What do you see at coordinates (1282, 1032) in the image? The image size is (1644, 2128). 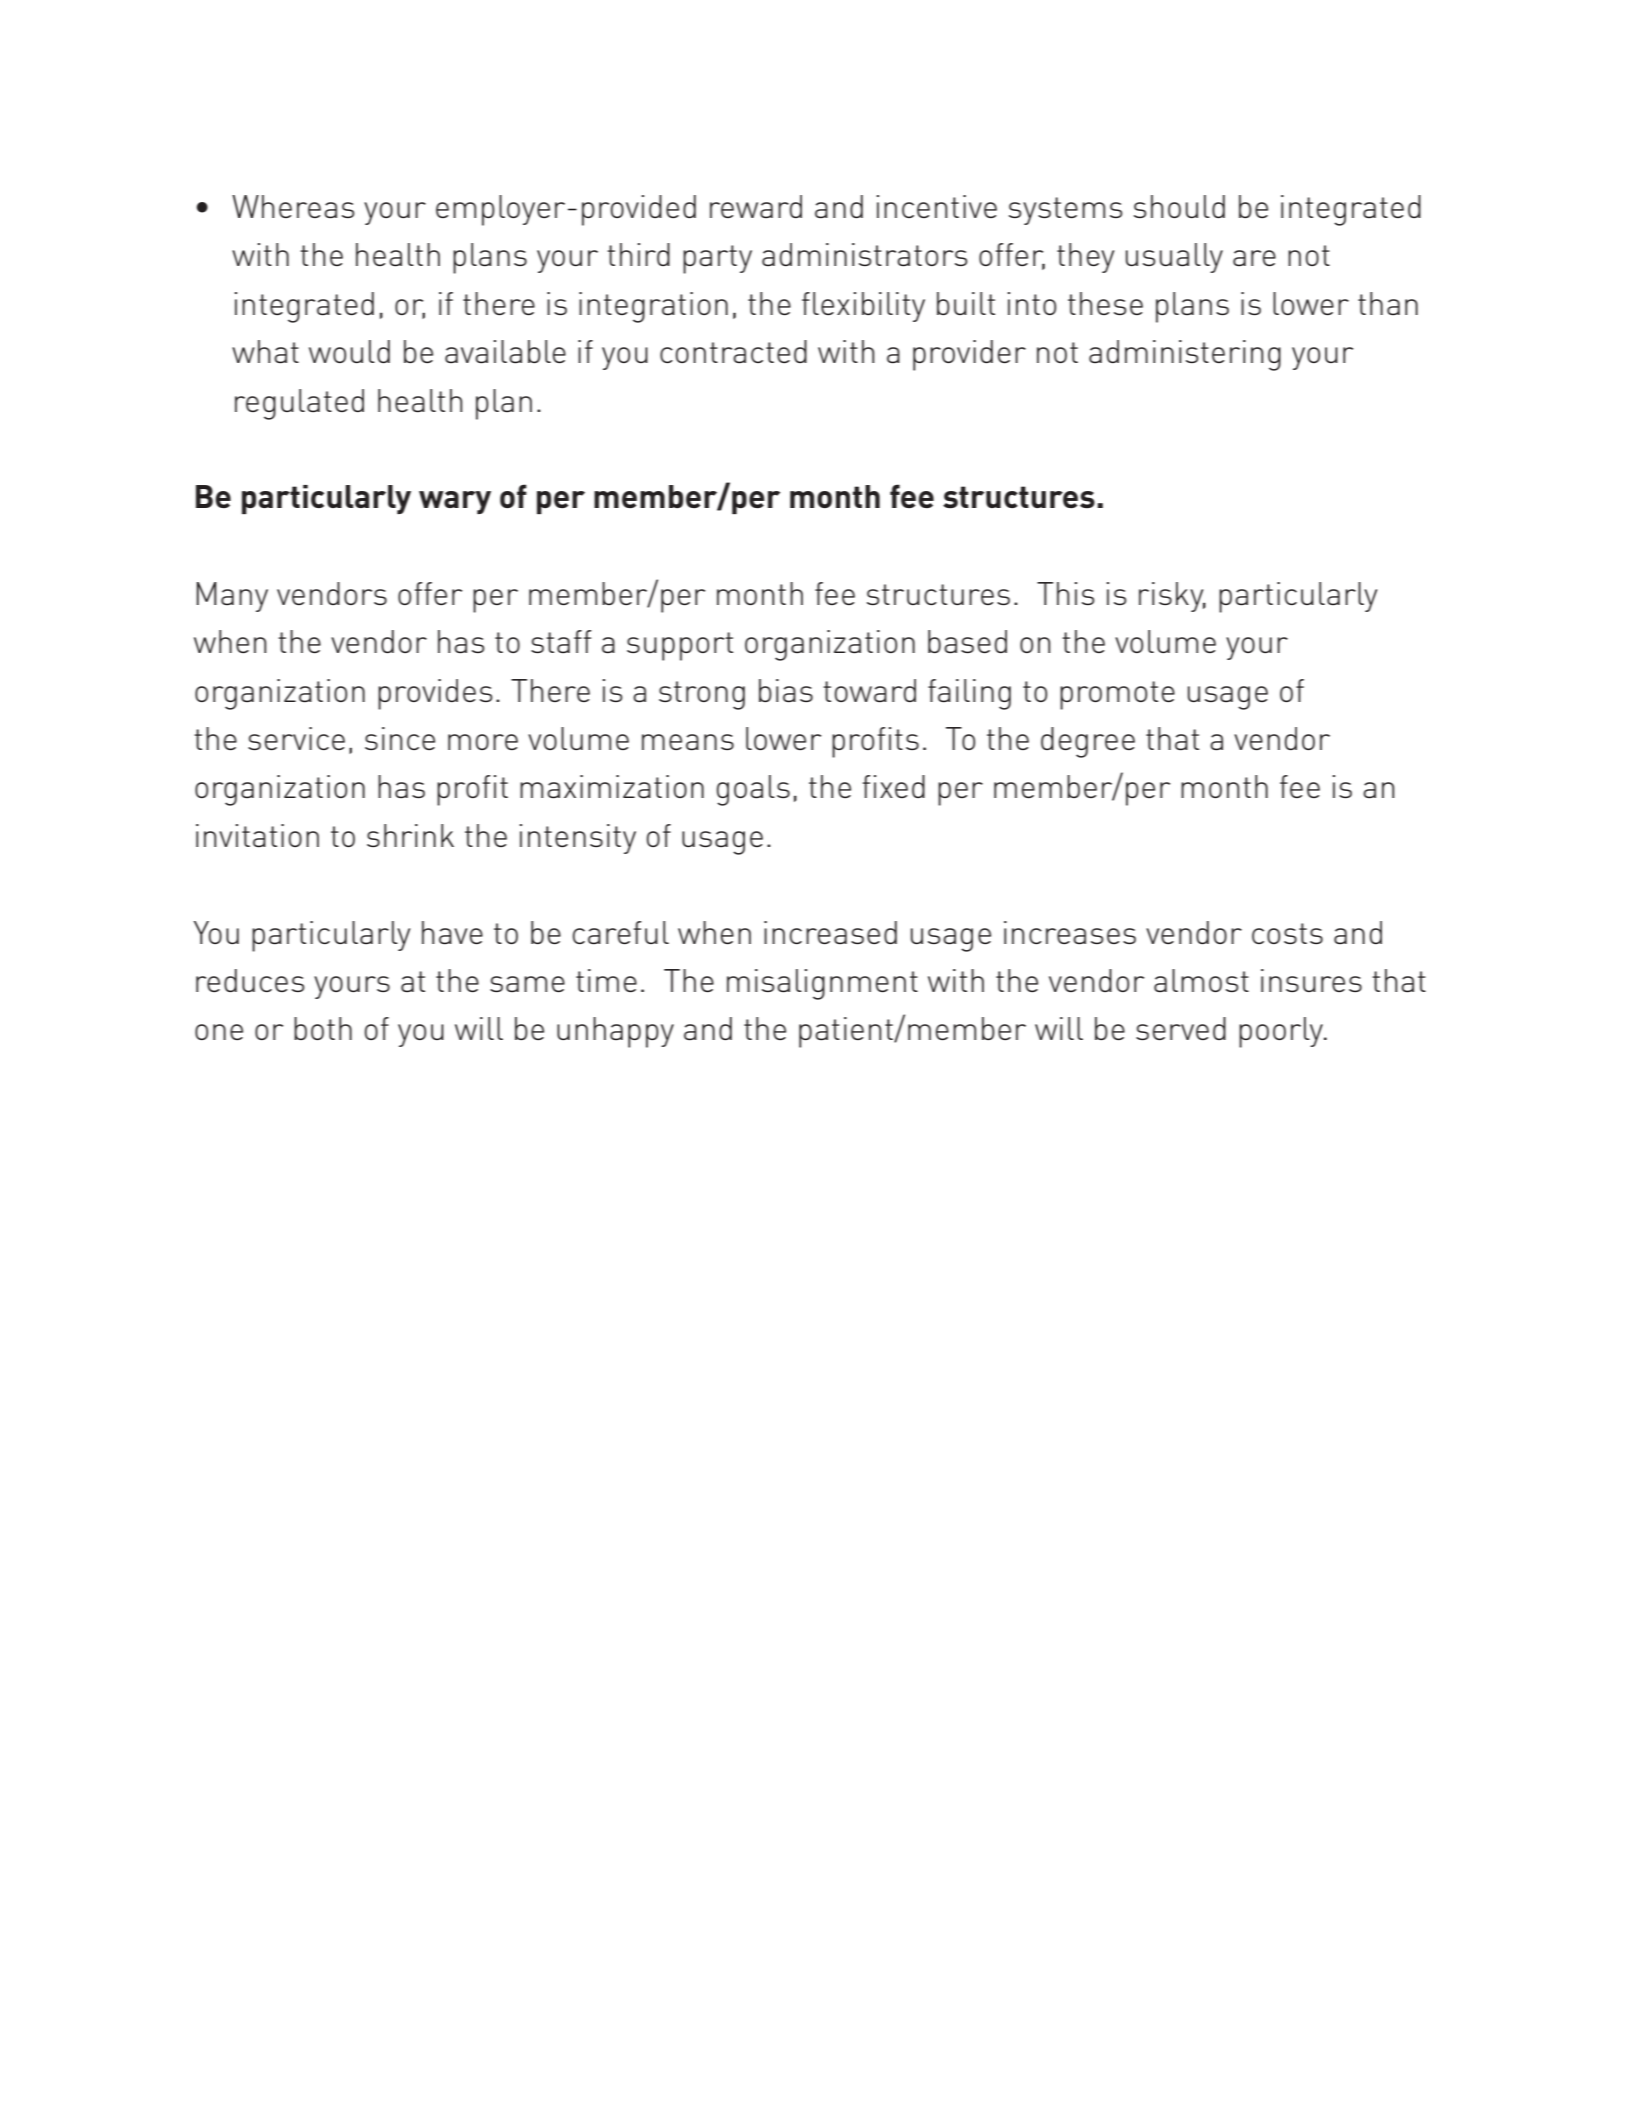 I see `poorly` at bounding box center [1282, 1032].
